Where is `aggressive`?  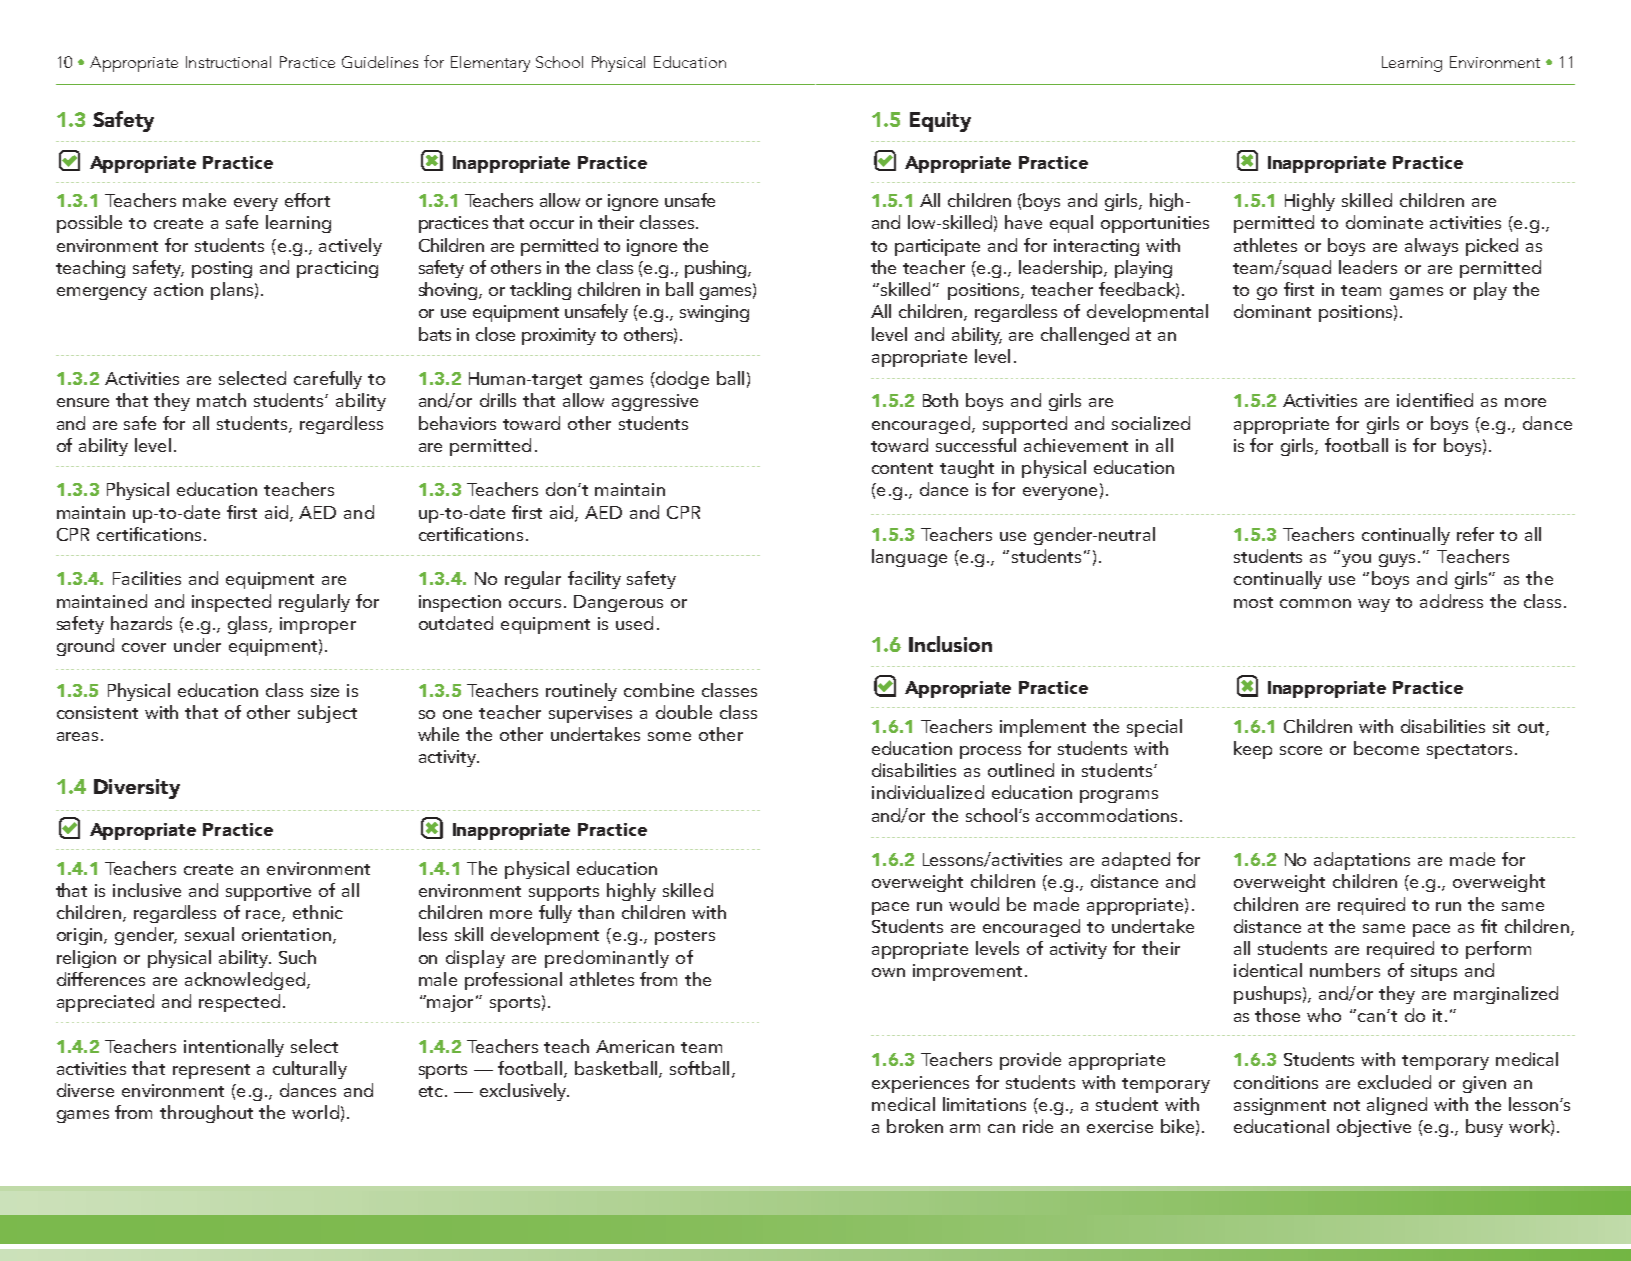 aggressive is located at coordinates (655, 402).
